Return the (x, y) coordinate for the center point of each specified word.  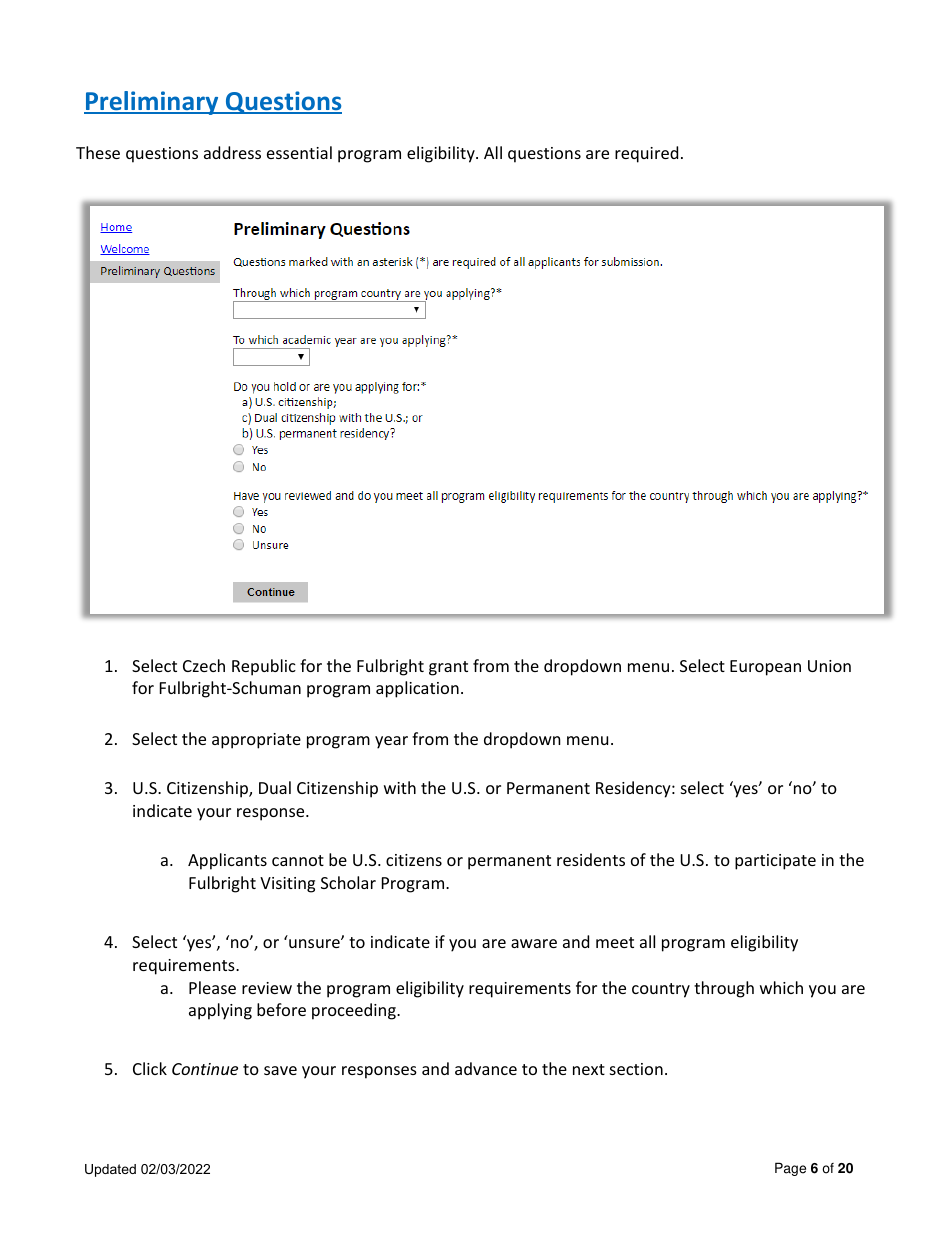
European (765, 668)
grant (448, 668)
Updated (110, 1170)
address (232, 152)
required (646, 154)
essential (299, 152)
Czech (204, 665)
